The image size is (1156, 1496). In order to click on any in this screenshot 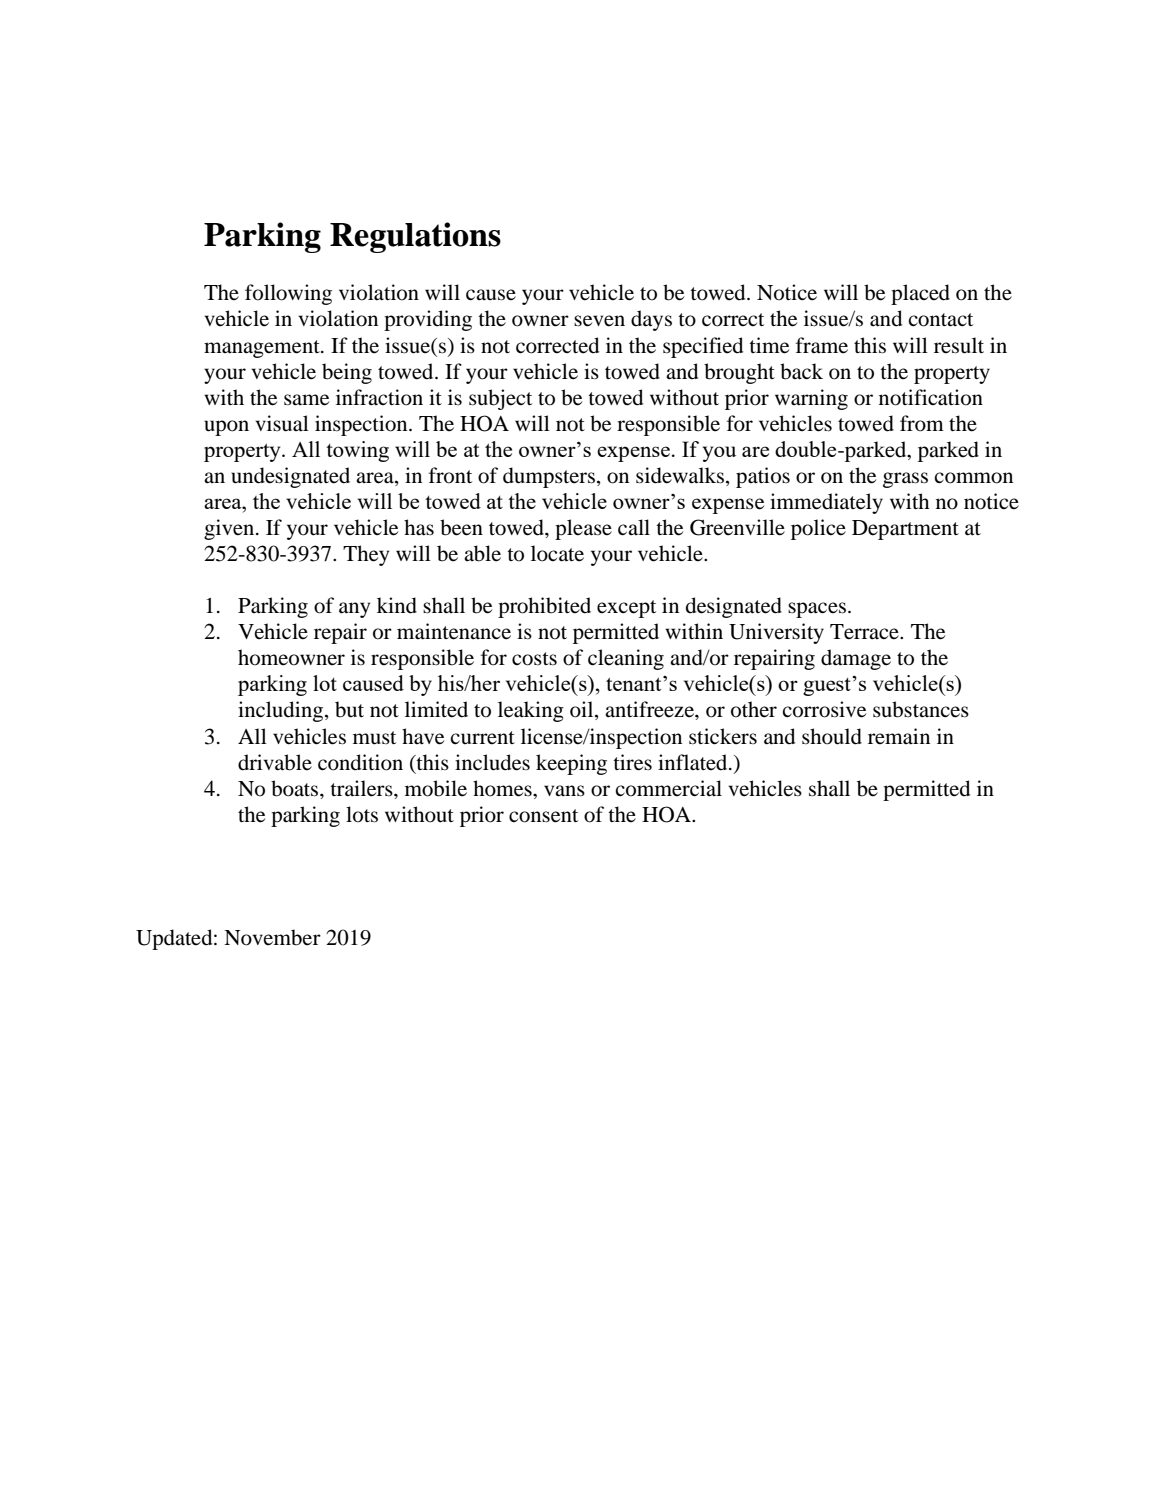, I will do `click(354, 610)`.
